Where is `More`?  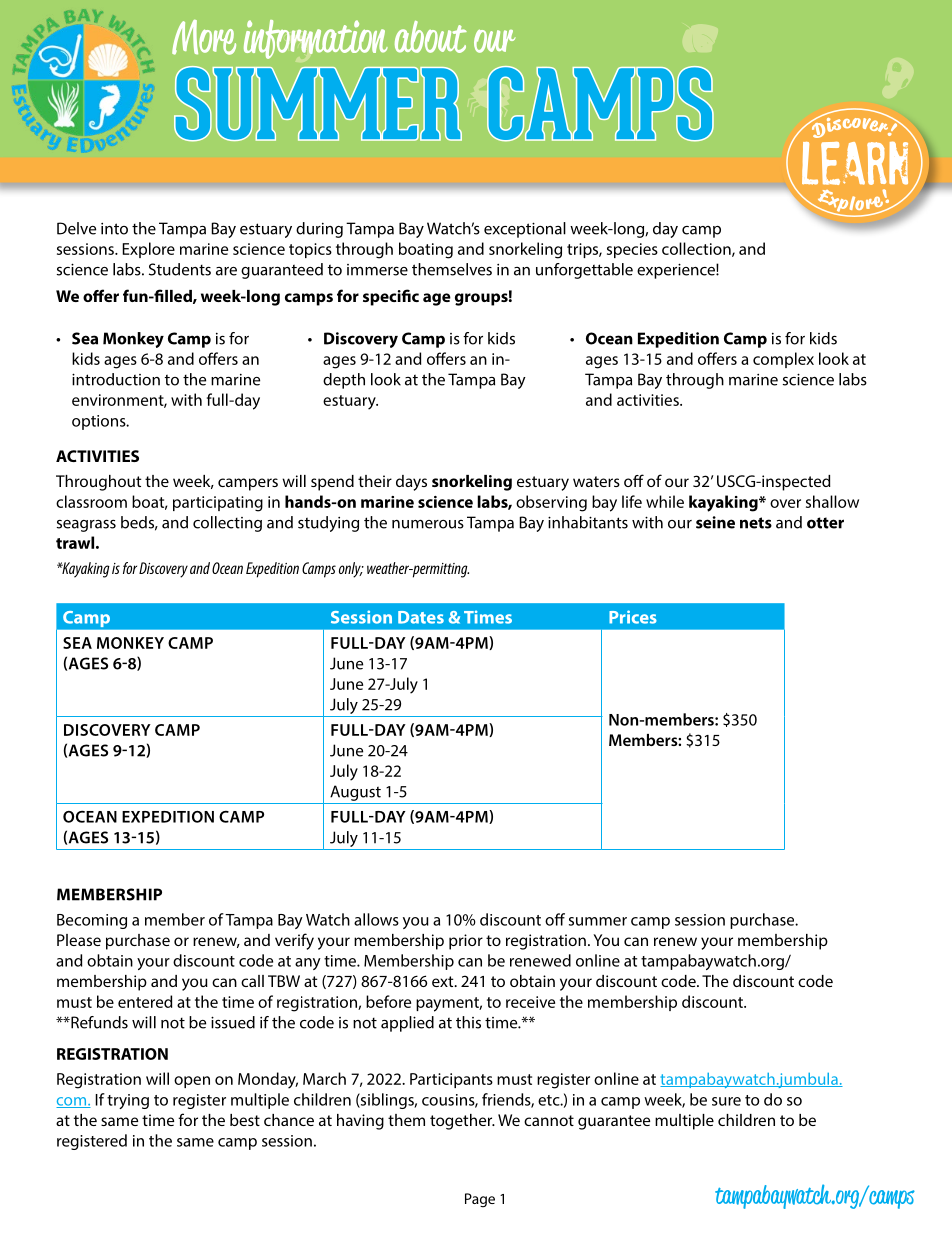
More is located at coordinates (204, 37).
